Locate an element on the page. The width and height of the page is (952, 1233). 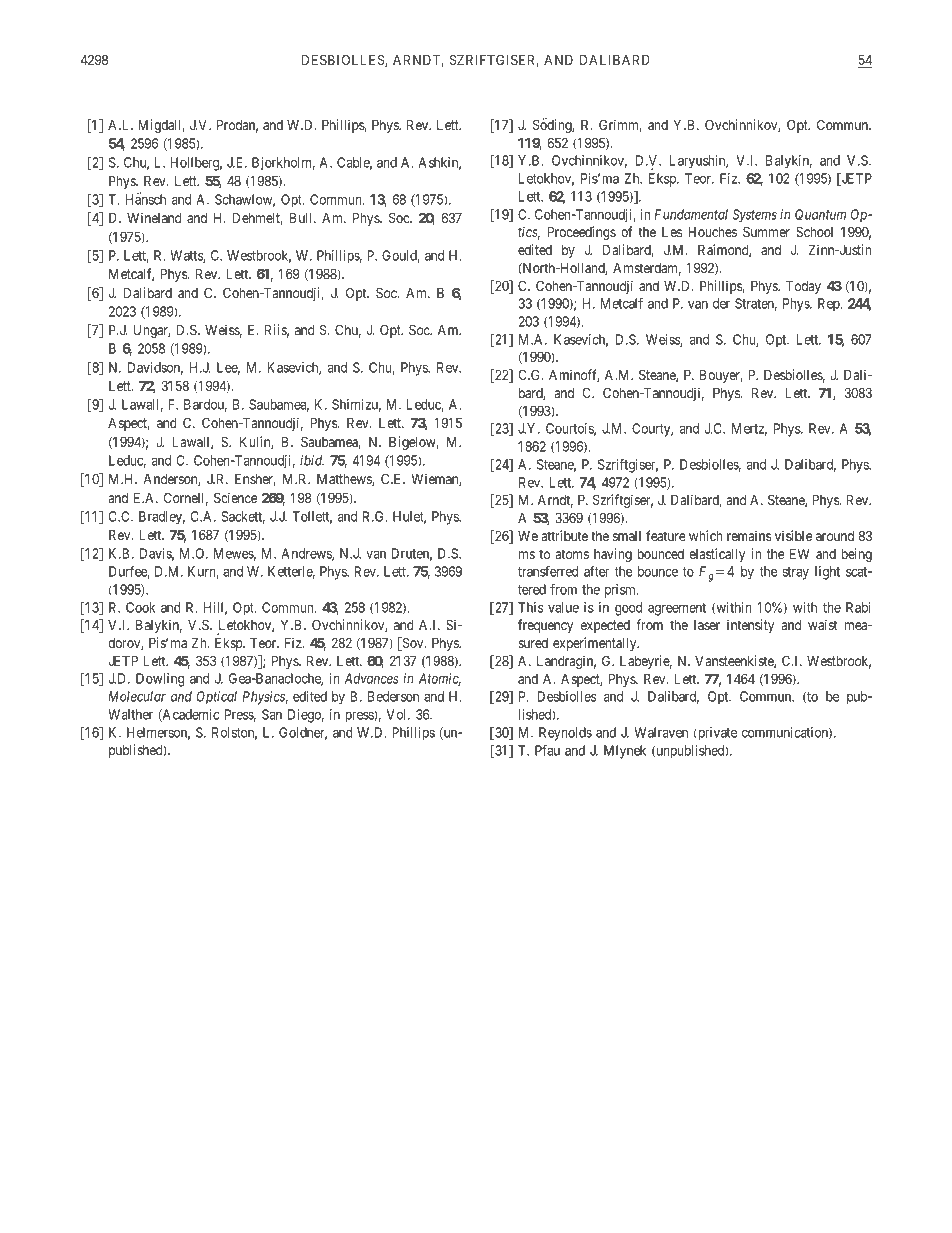
Summer is located at coordinates (766, 231).
